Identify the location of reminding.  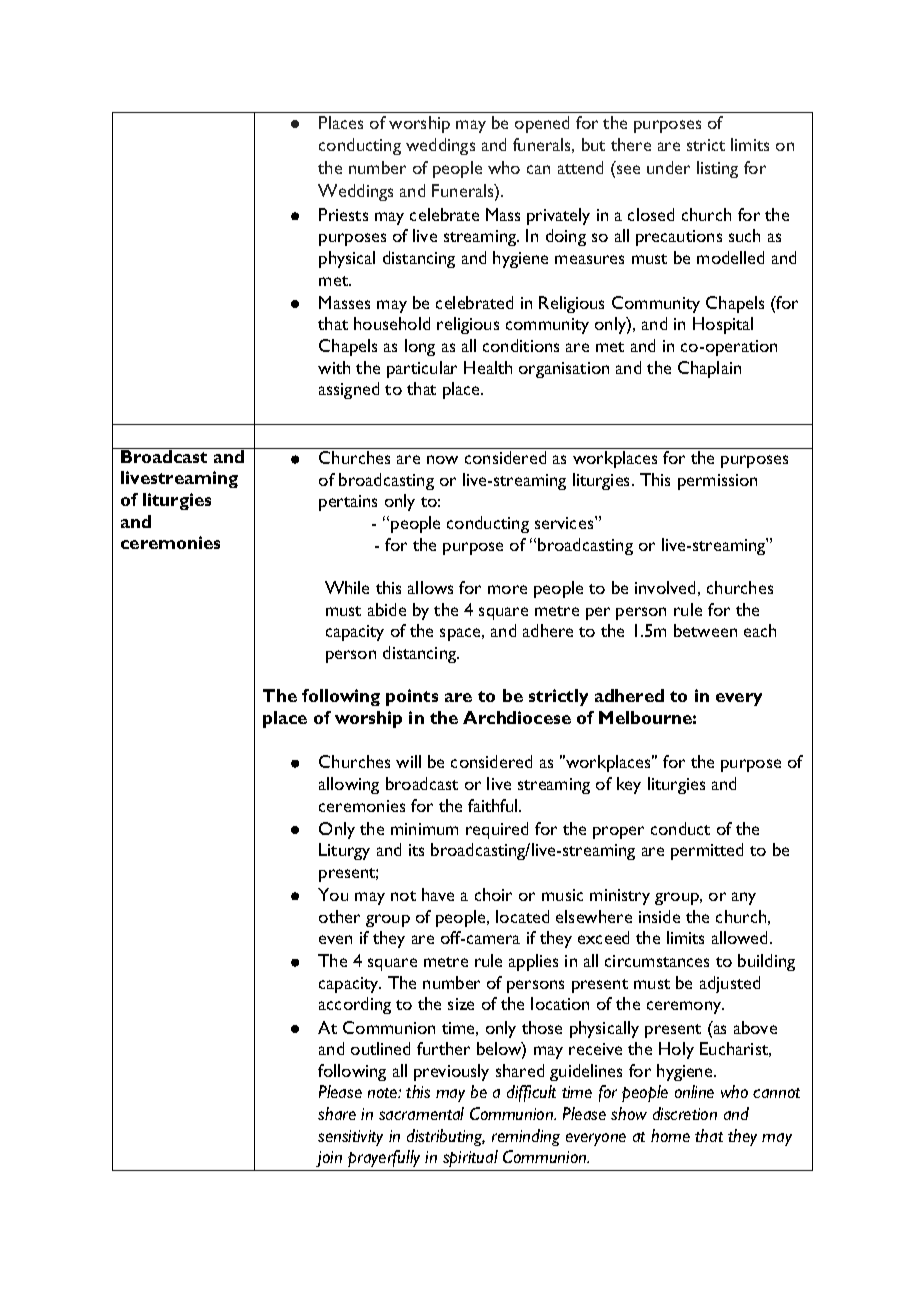
(526, 1137).
